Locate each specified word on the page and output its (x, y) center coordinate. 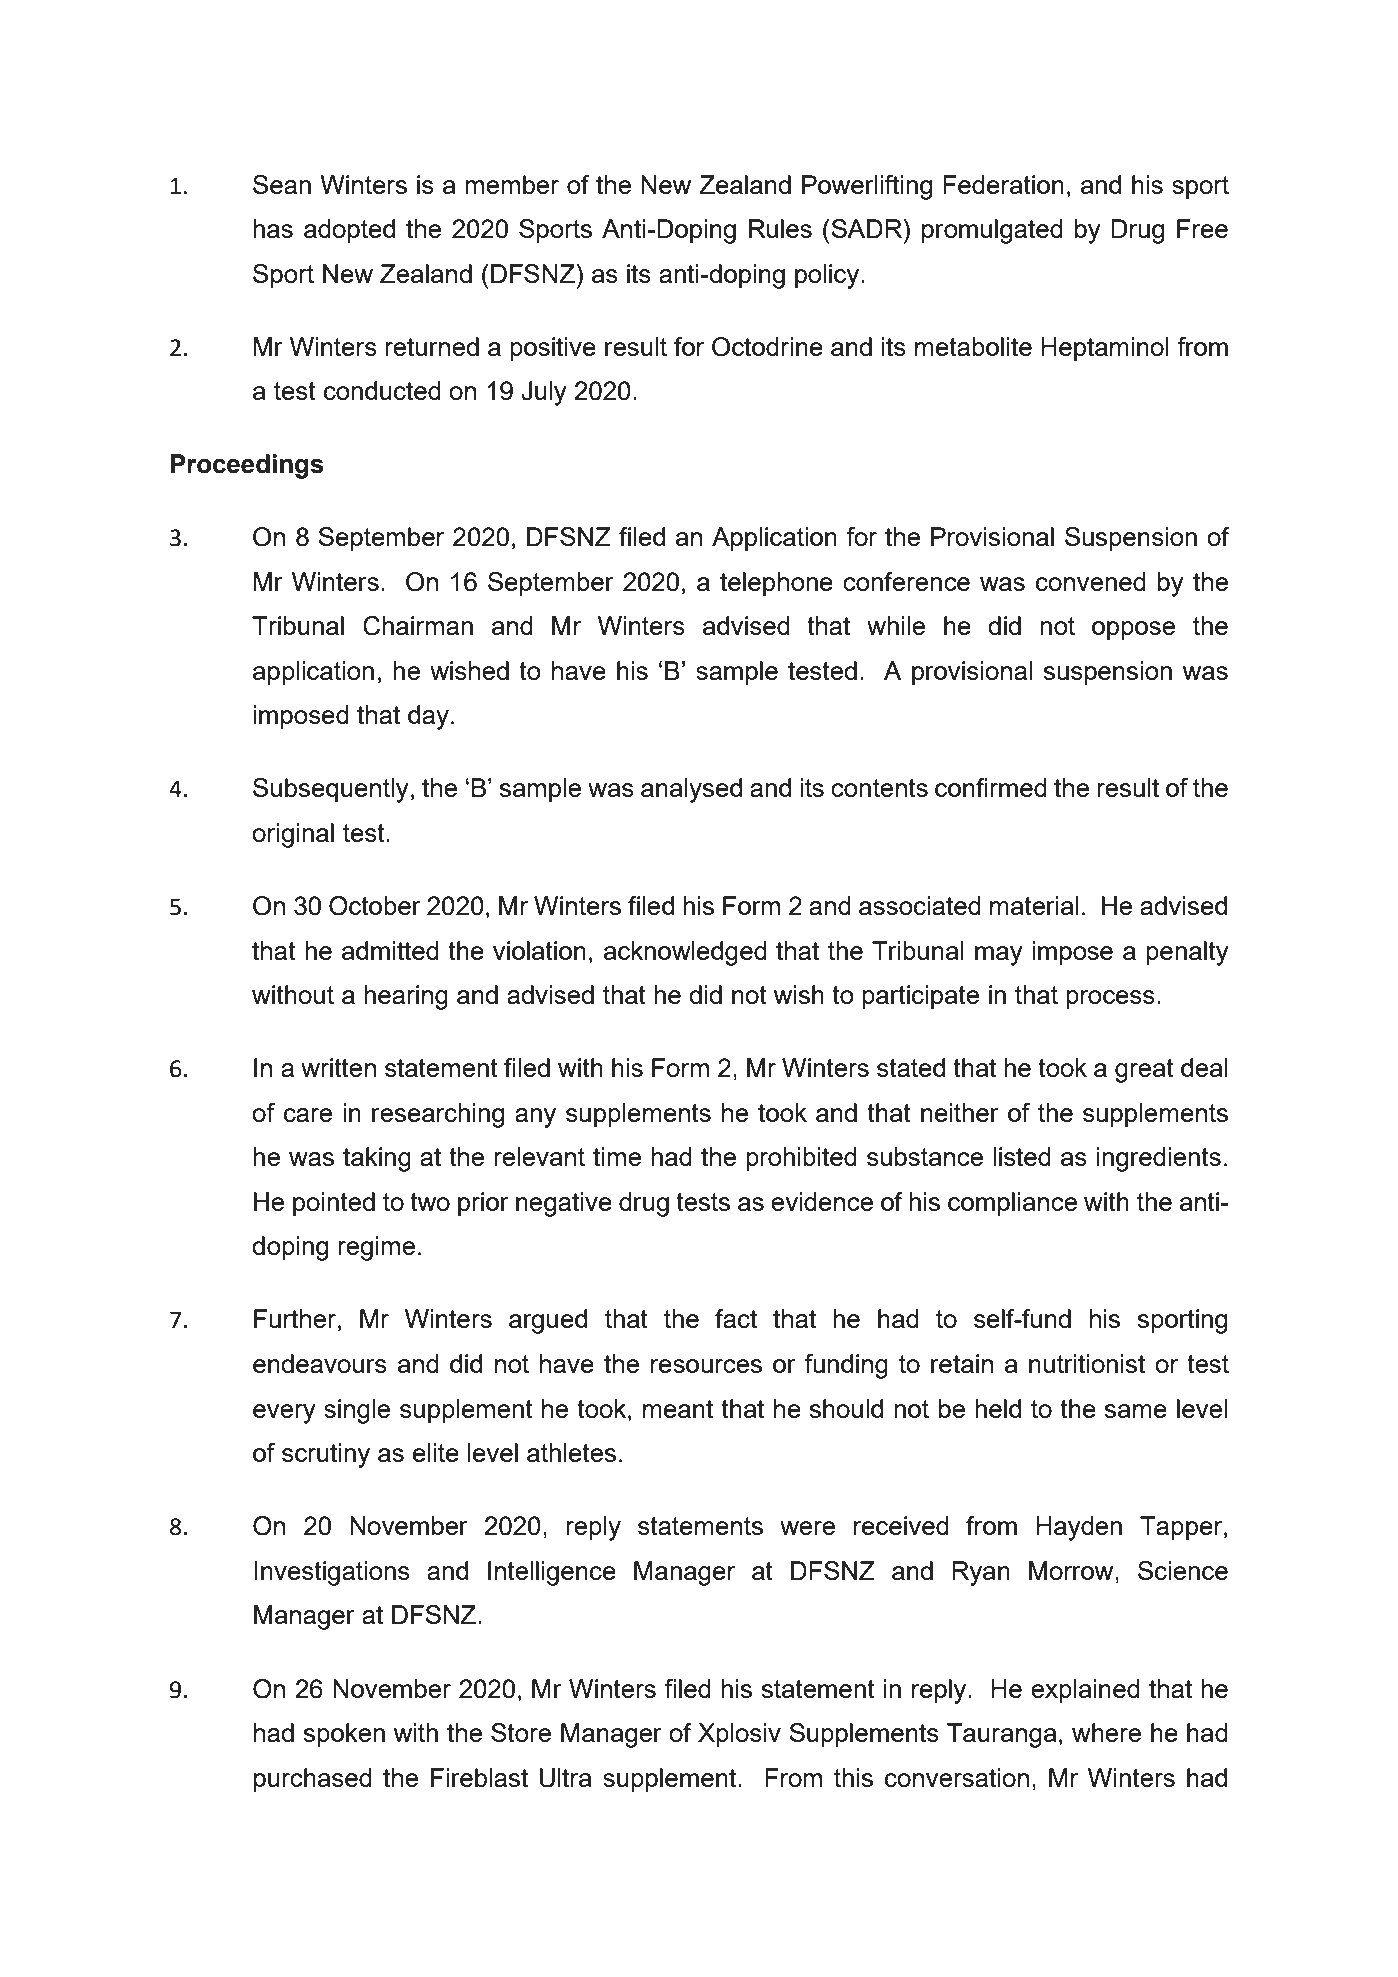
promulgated (992, 231)
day (428, 717)
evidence (822, 1201)
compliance (1012, 1204)
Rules (780, 228)
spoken (344, 1735)
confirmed (991, 787)
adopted (349, 231)
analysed (691, 790)
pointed (334, 1204)
